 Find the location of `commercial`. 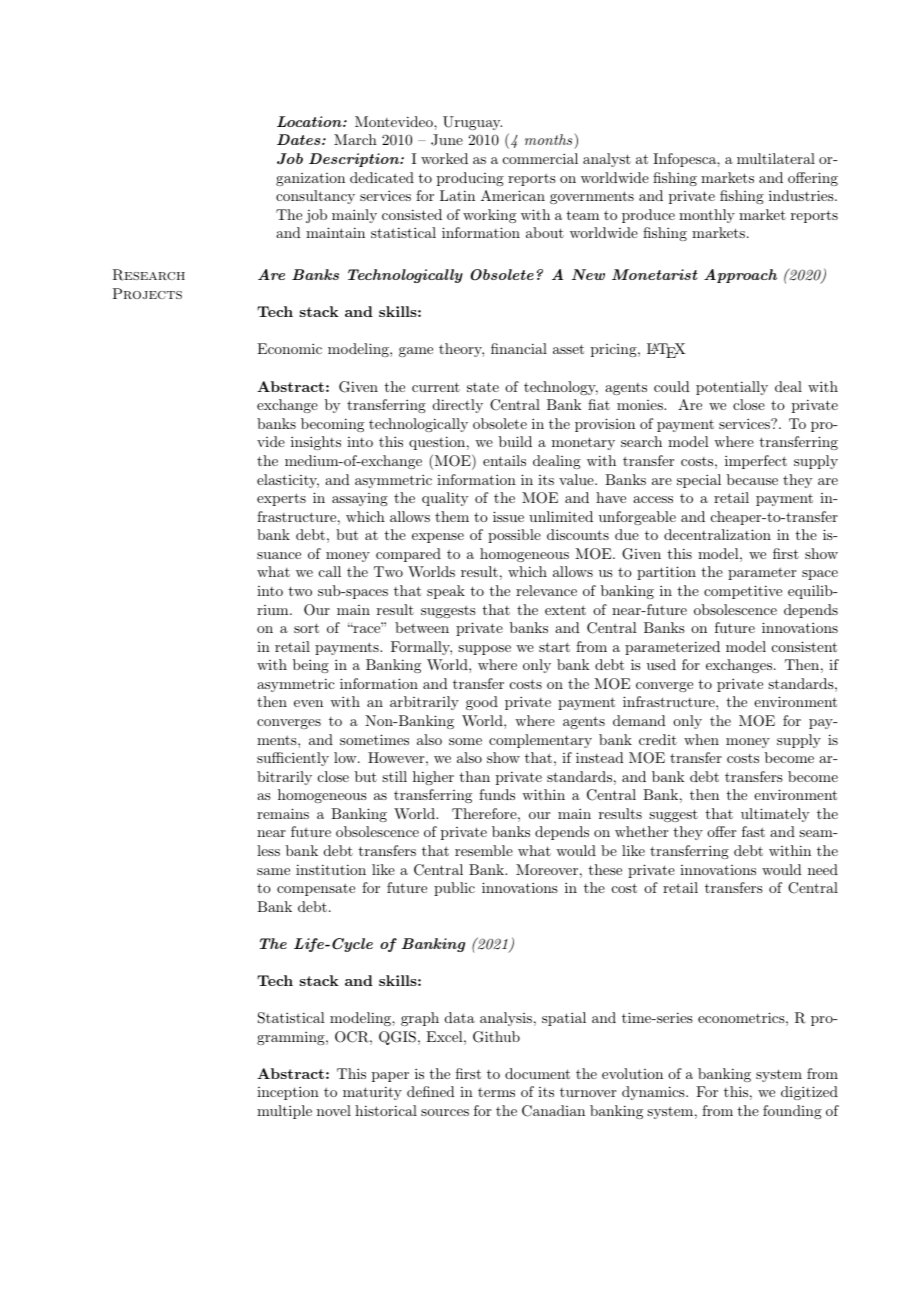

commercial is located at coordinates (540, 158).
